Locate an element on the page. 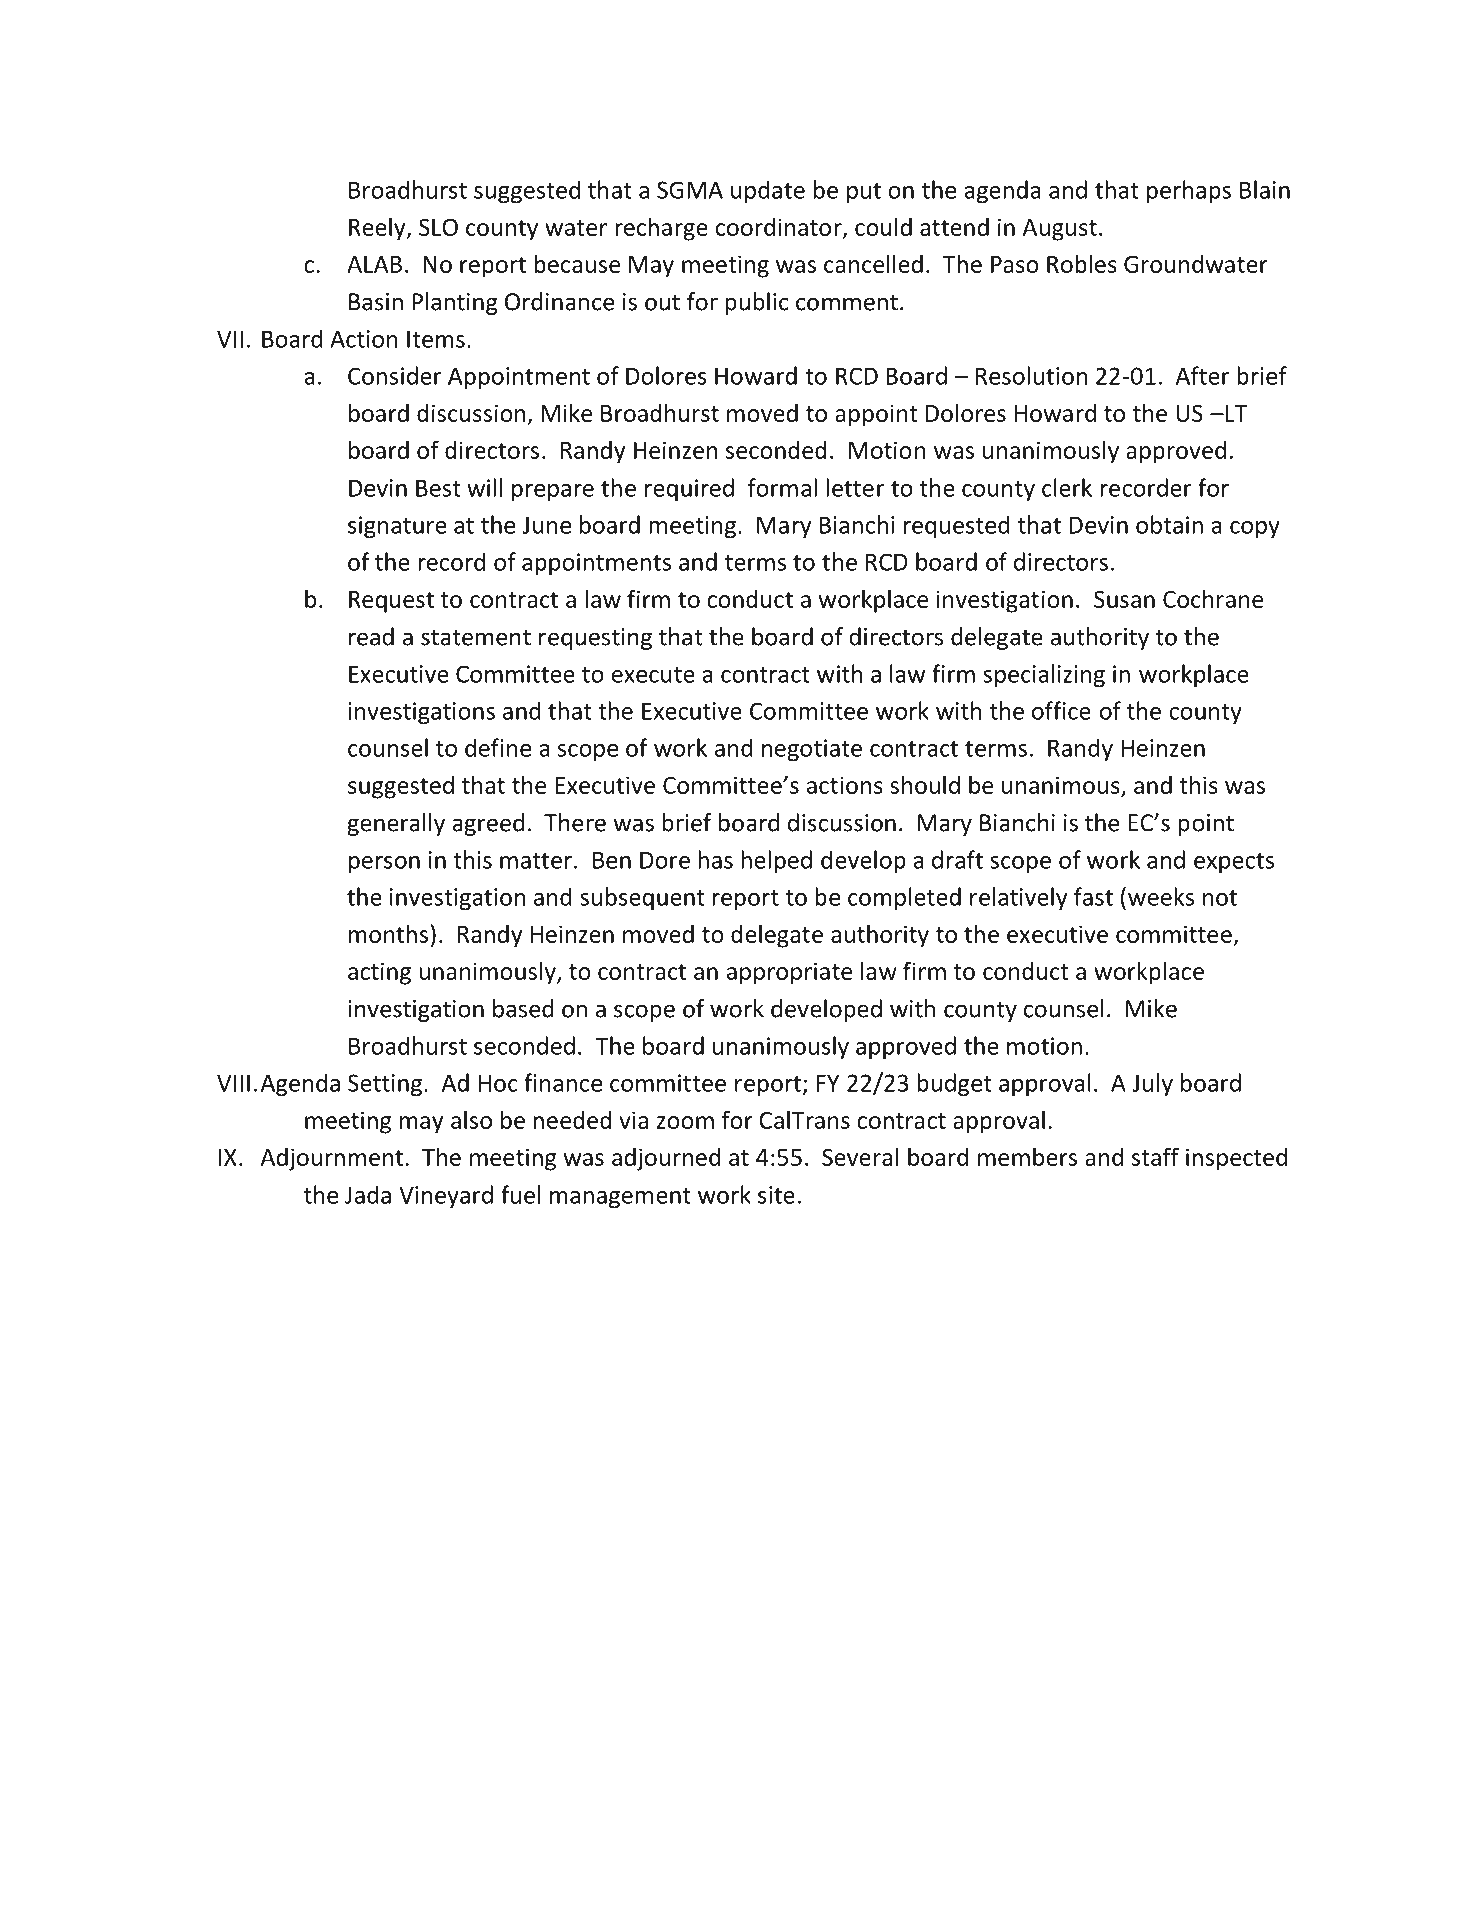  formal is located at coordinates (782, 487).
